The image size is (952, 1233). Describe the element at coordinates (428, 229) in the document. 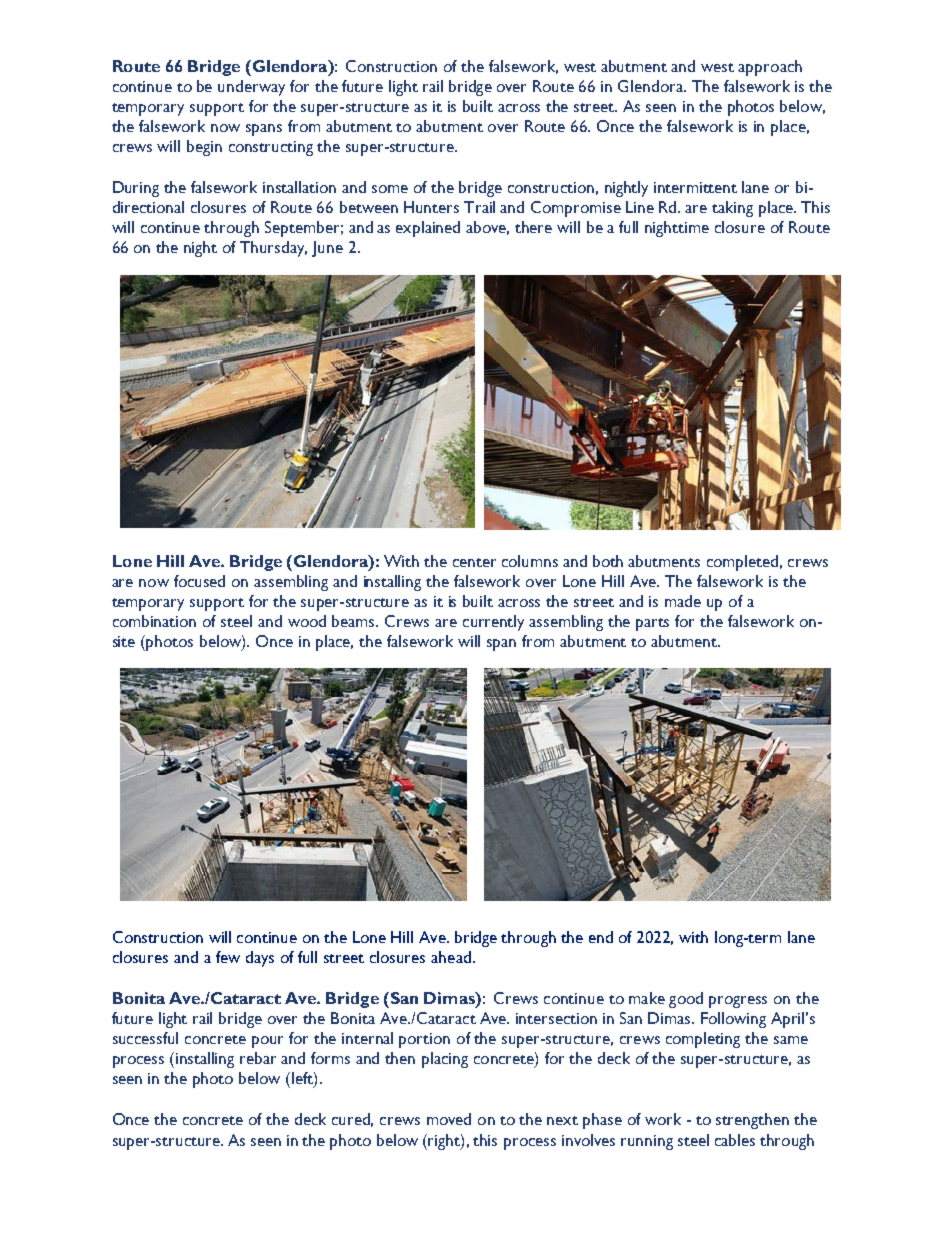

I see `explained` at that location.
